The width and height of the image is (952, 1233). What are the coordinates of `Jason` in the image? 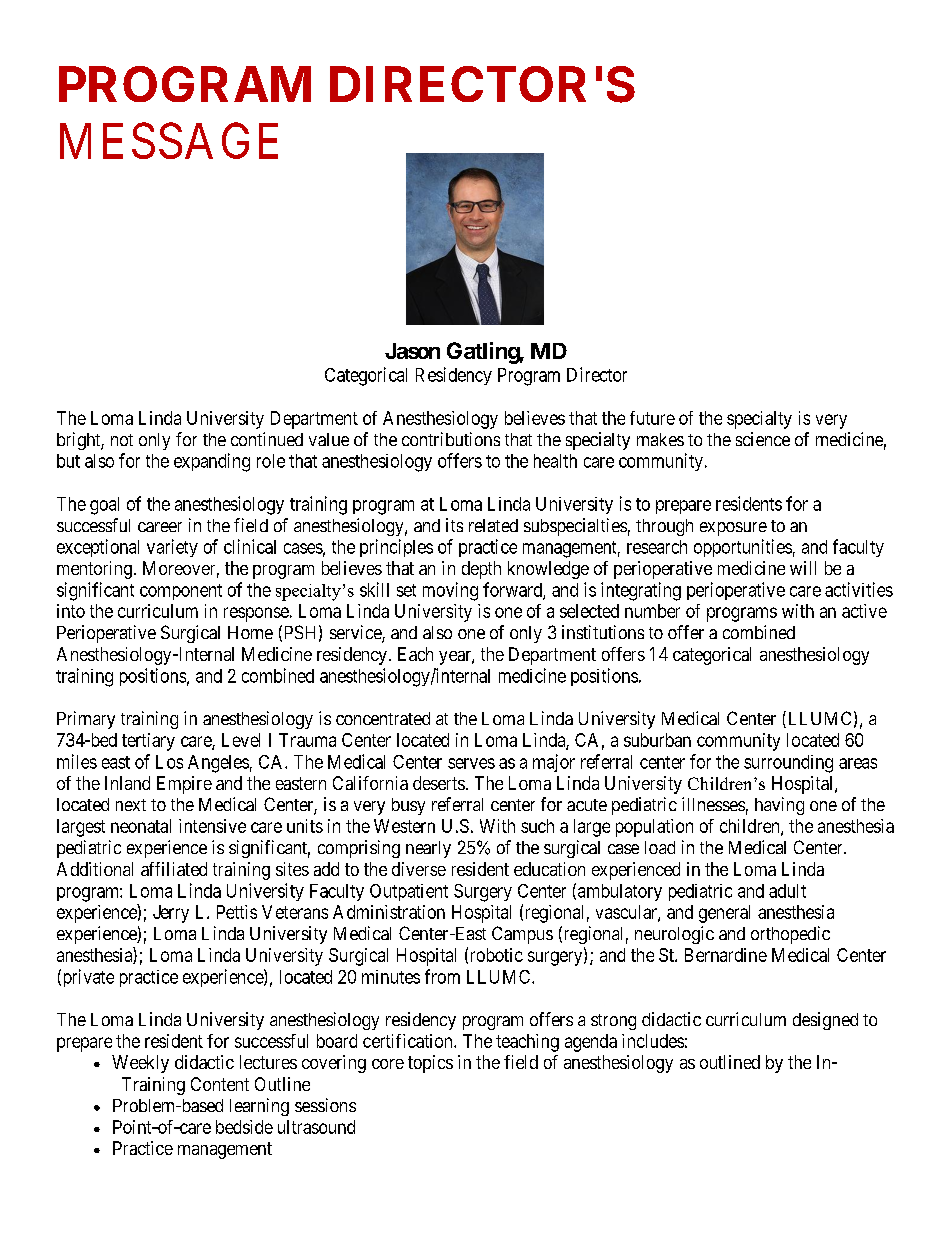 It's located at (412, 351).
